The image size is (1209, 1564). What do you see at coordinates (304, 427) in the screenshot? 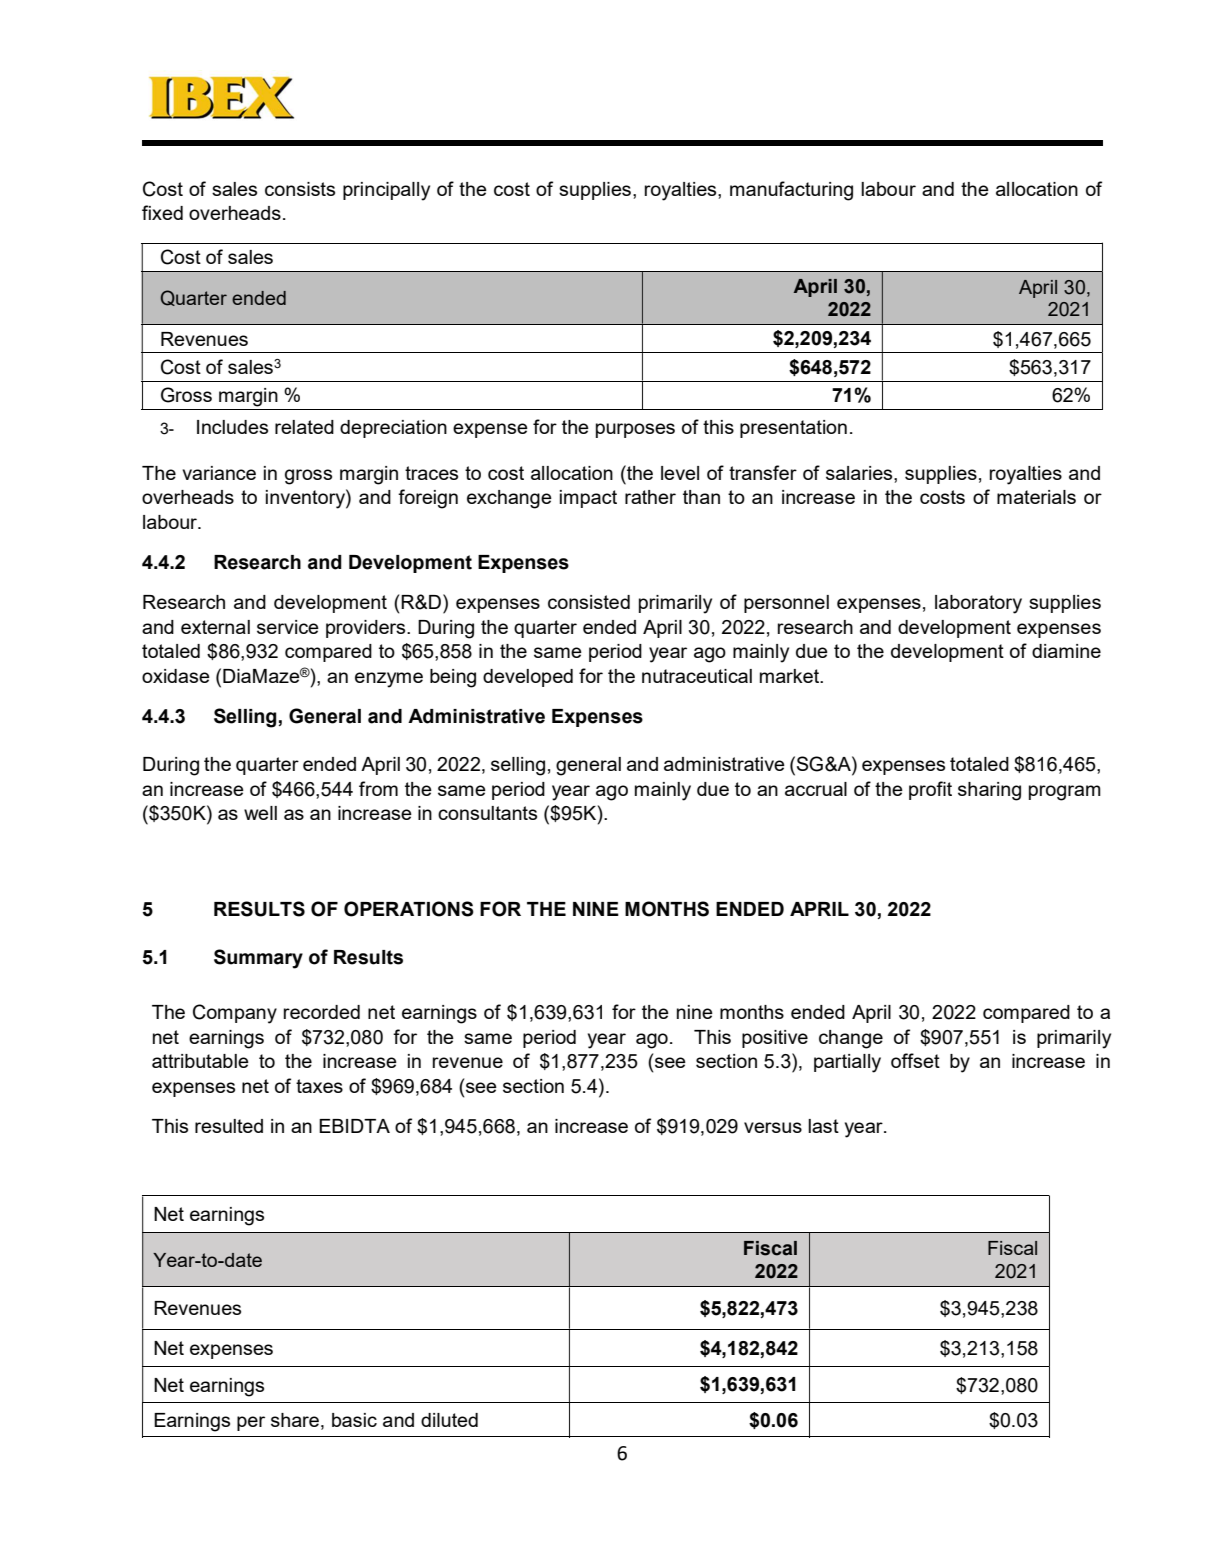
I see `related` at bounding box center [304, 427].
